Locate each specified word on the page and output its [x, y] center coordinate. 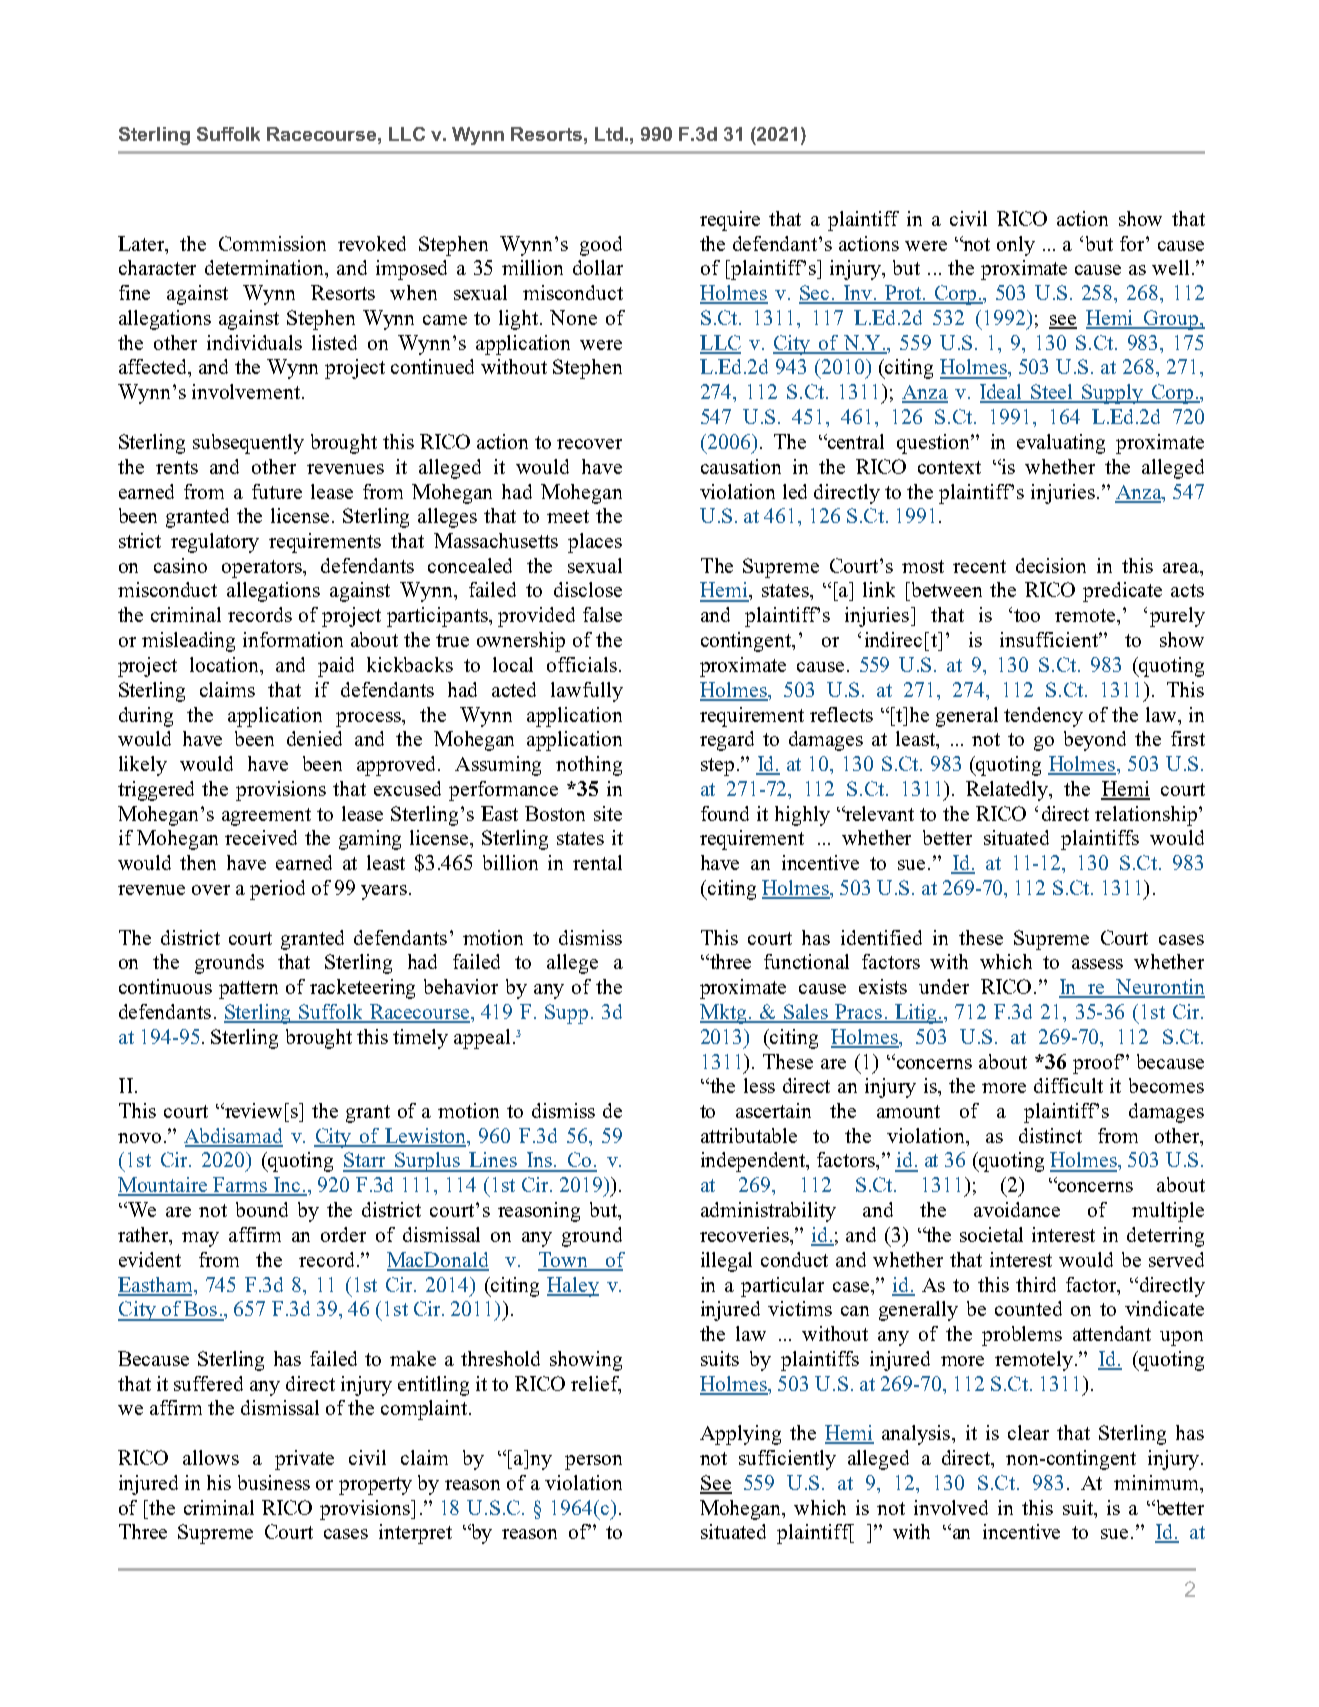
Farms [241, 1186]
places [595, 543]
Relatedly [1008, 791]
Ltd [609, 134]
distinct [1050, 1135]
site [608, 813]
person [593, 1462]
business [274, 1482]
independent [754, 1162]
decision [1051, 565]
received [261, 837]
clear [1028, 1432]
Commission [272, 243]
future [277, 491]
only [1016, 246]
